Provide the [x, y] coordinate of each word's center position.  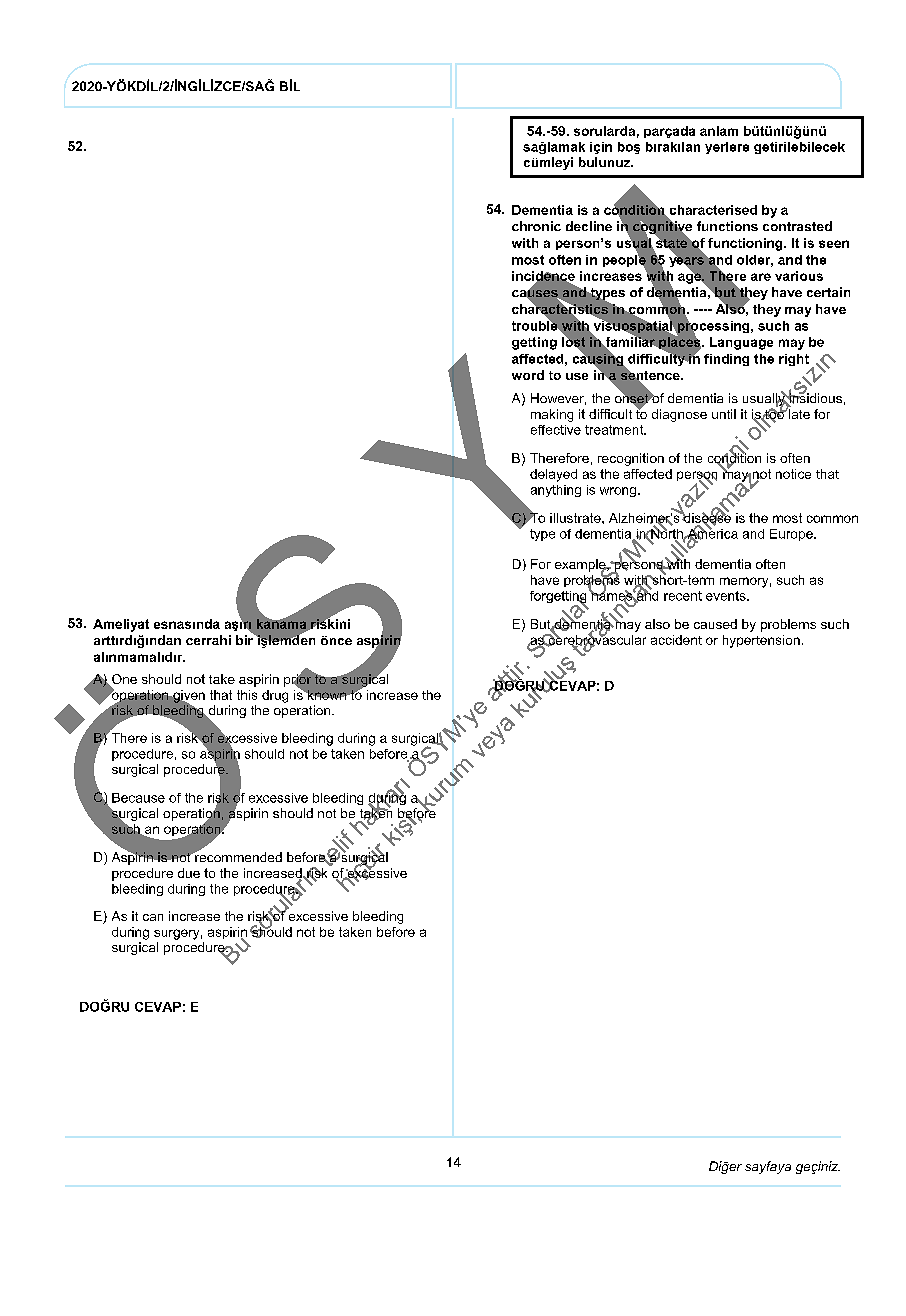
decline [589, 226]
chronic [536, 226]
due [189, 873]
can [153, 917]
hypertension [761, 641]
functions [727, 226]
